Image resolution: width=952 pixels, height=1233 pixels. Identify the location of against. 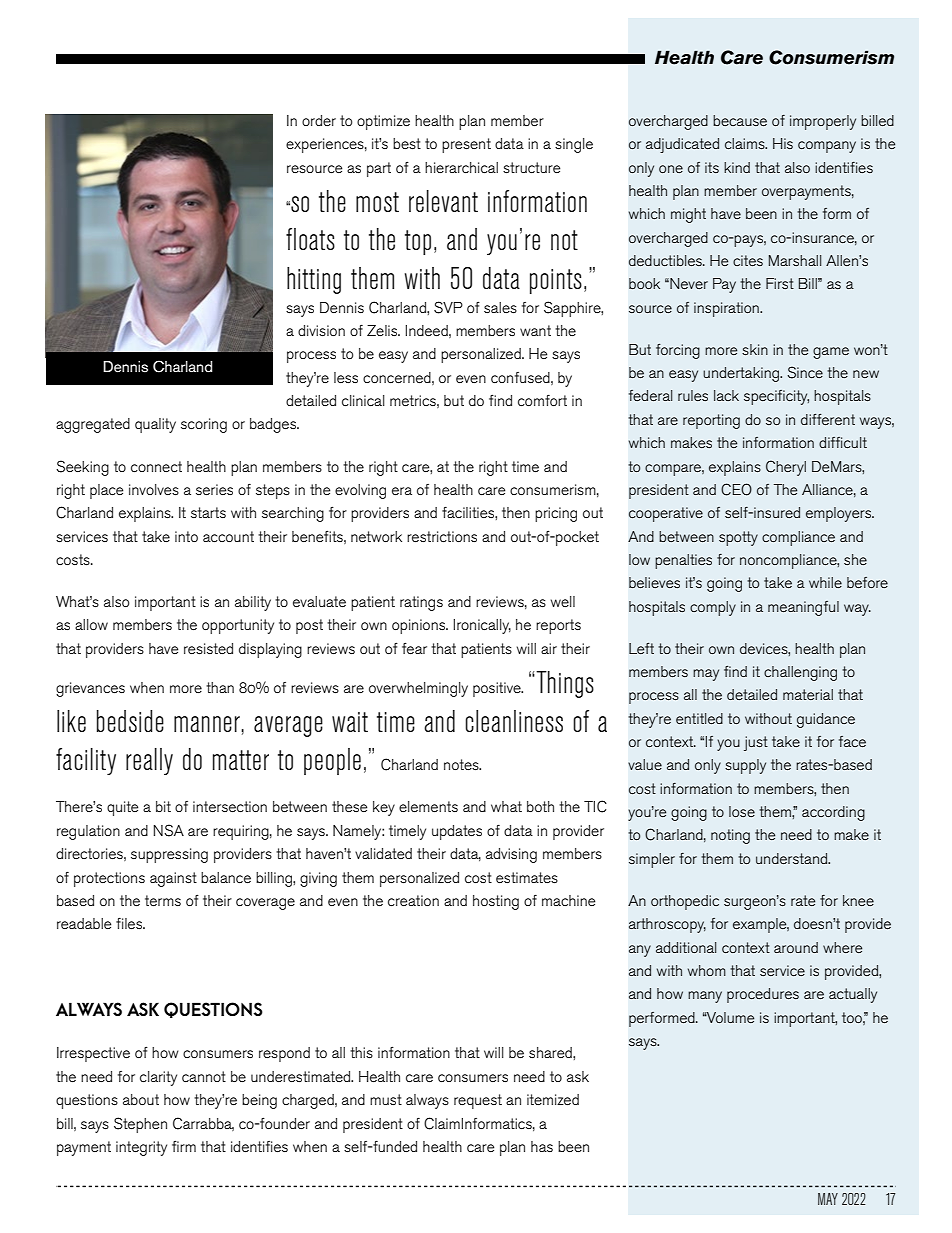
(173, 879).
